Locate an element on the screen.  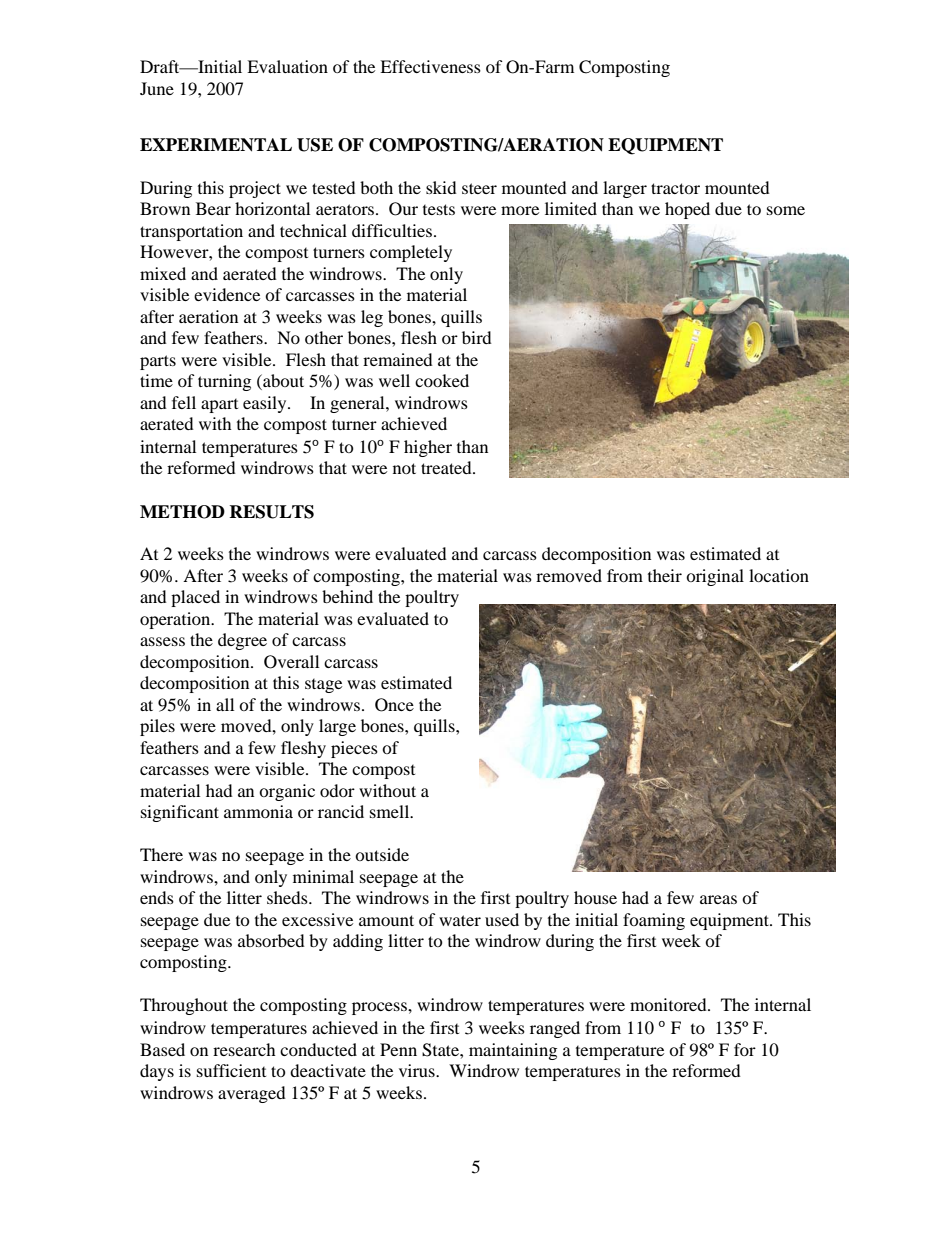
sufficient is located at coordinates (231, 1070).
